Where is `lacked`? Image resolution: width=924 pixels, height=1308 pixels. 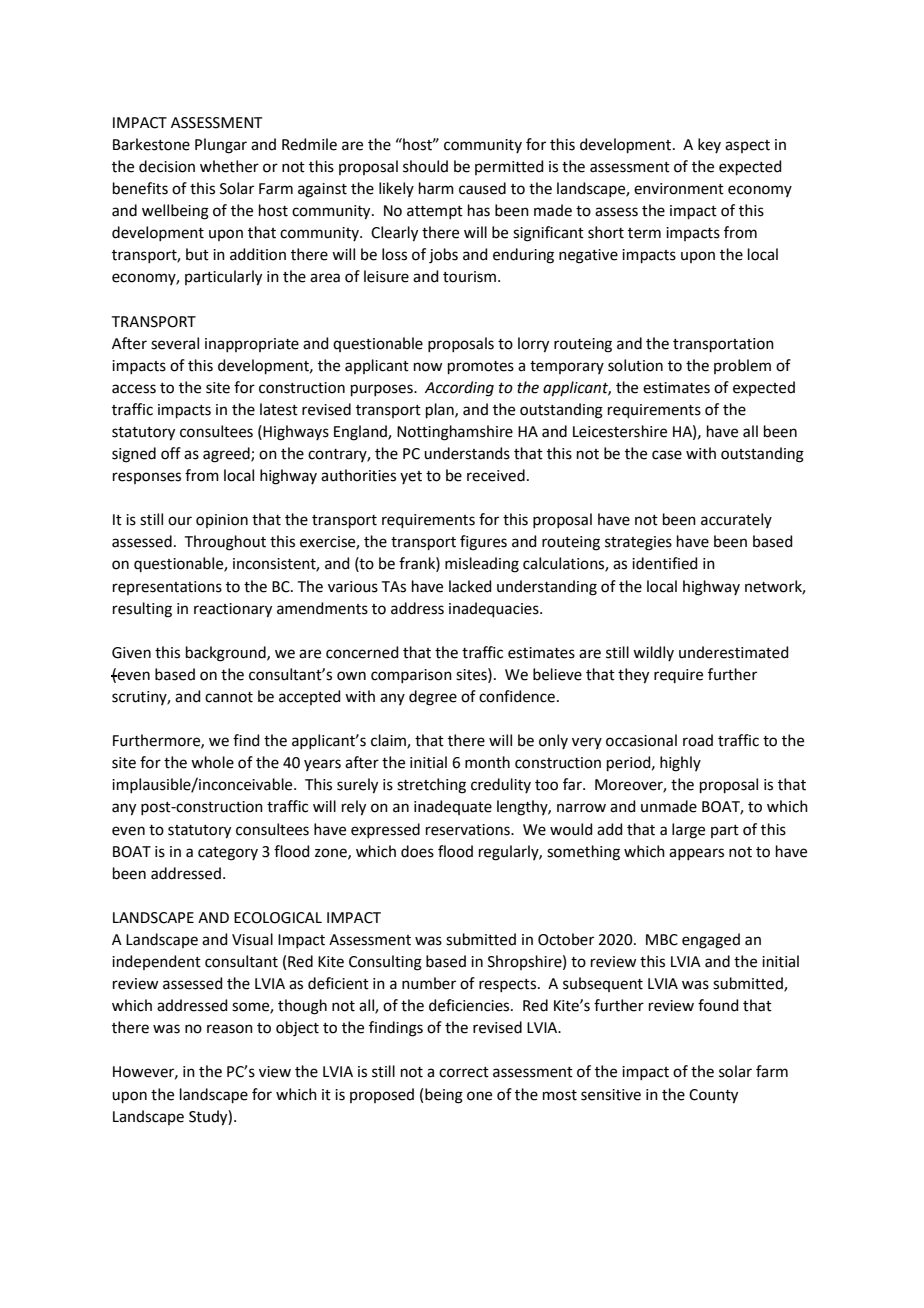 lacked is located at coordinates (470, 586).
